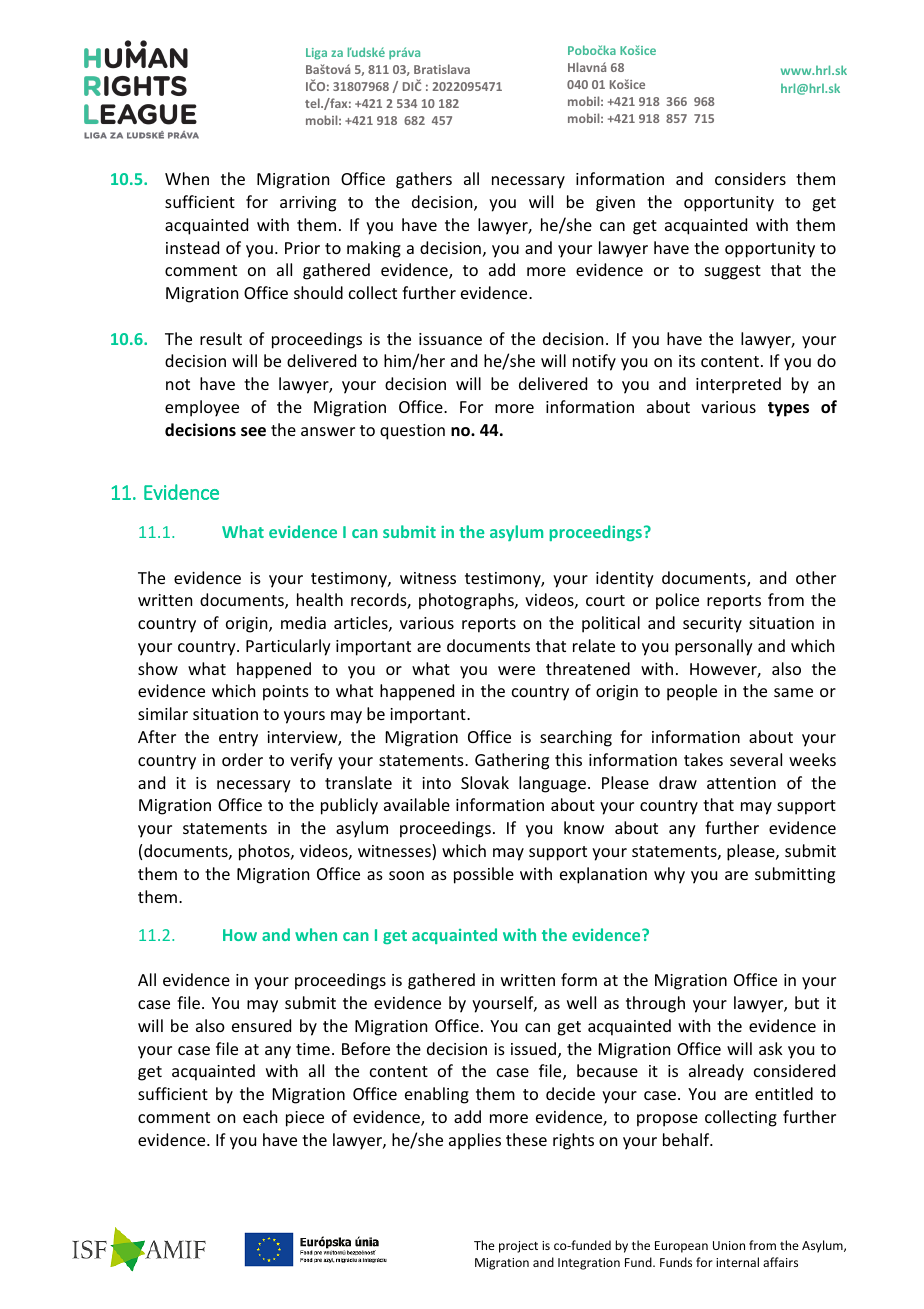  What do you see at coordinates (260, 1116) in the screenshot?
I see `each` at bounding box center [260, 1116].
